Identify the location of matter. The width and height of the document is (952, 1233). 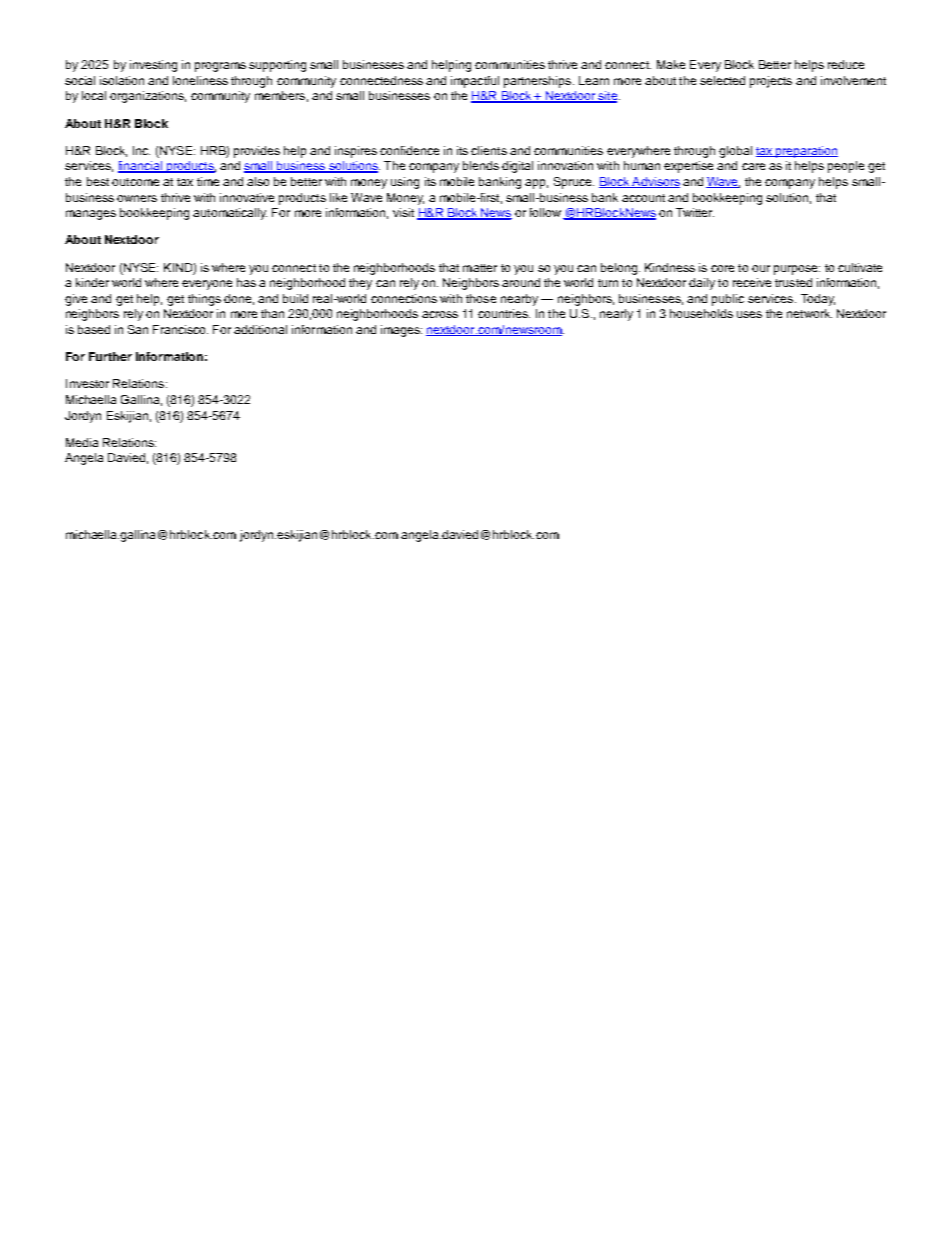
(480, 268).
